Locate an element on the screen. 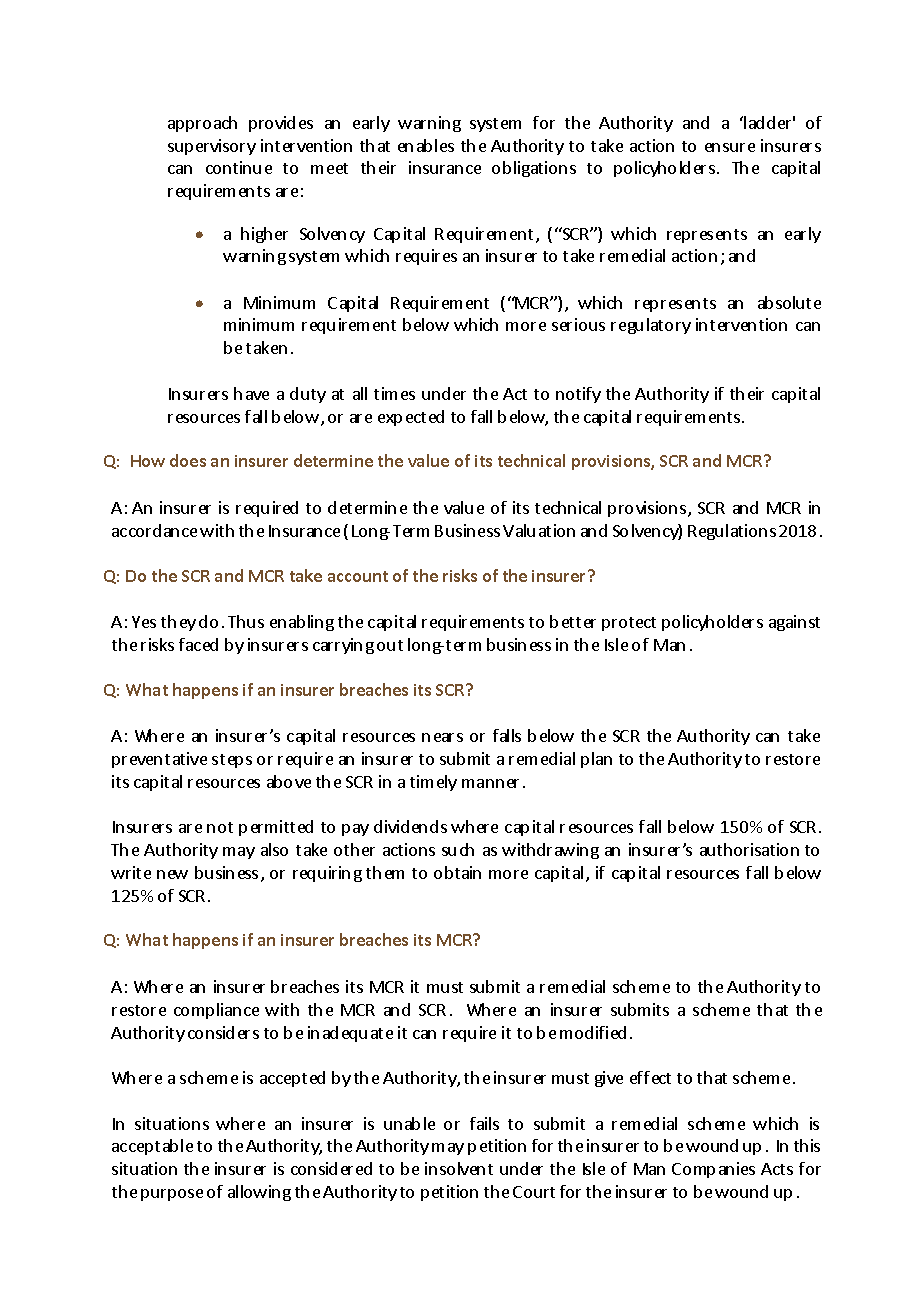 This screenshot has width=924, height=1308. obtain is located at coordinates (457, 872).
